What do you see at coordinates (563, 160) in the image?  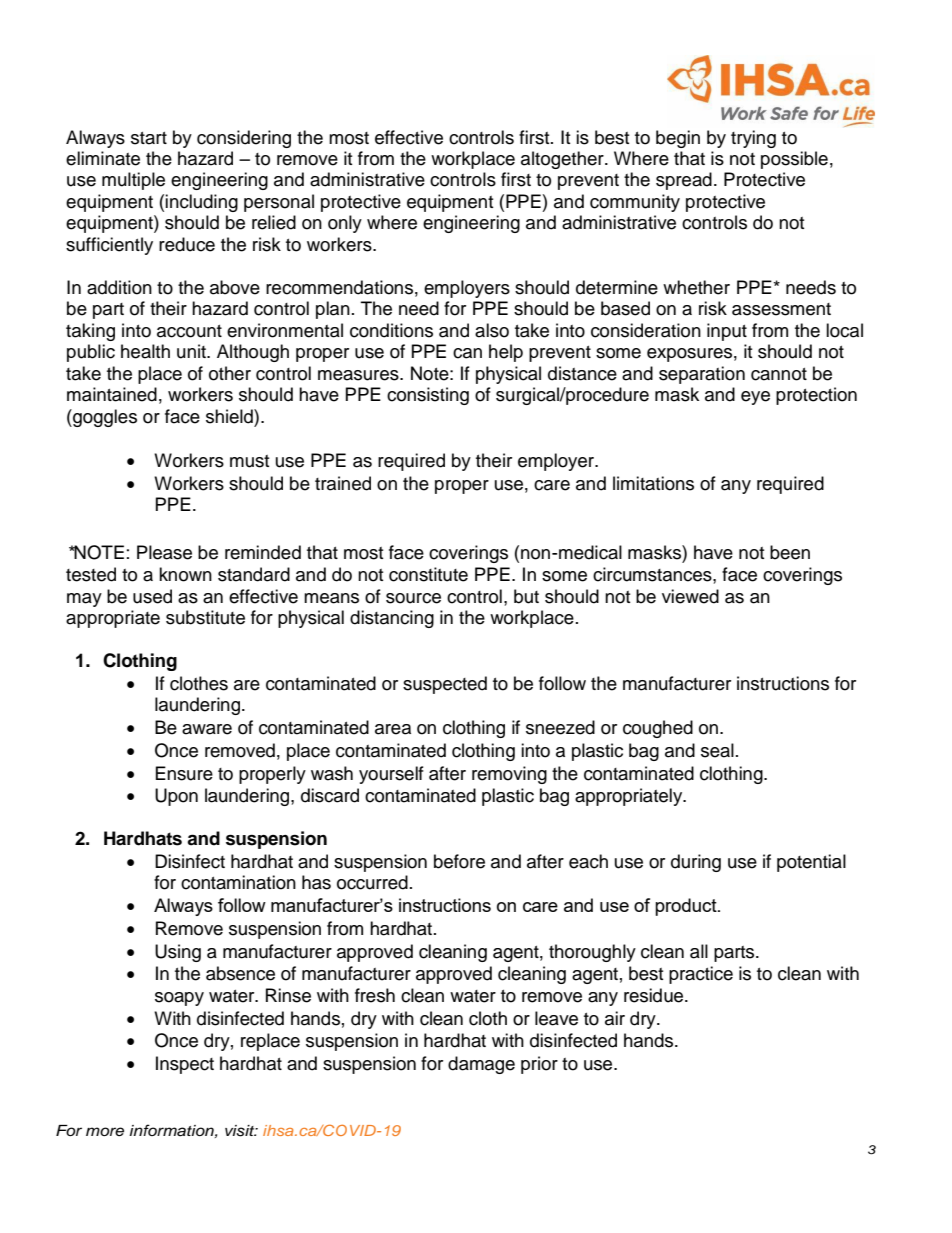 I see `altogether` at bounding box center [563, 160].
